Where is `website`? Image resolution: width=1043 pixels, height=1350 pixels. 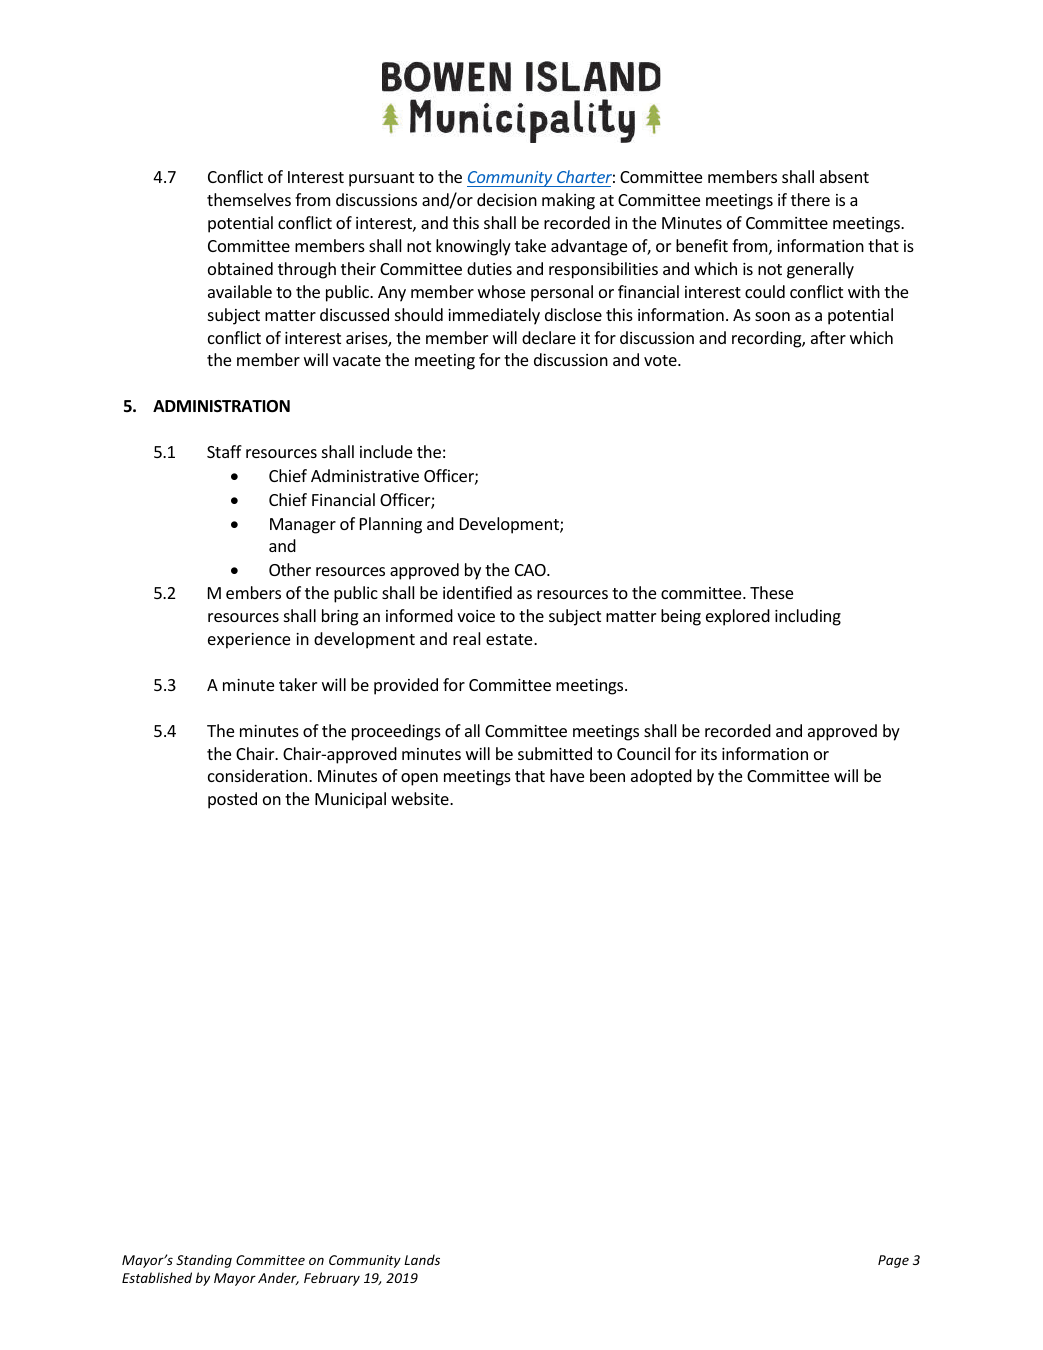 website is located at coordinates (421, 798).
